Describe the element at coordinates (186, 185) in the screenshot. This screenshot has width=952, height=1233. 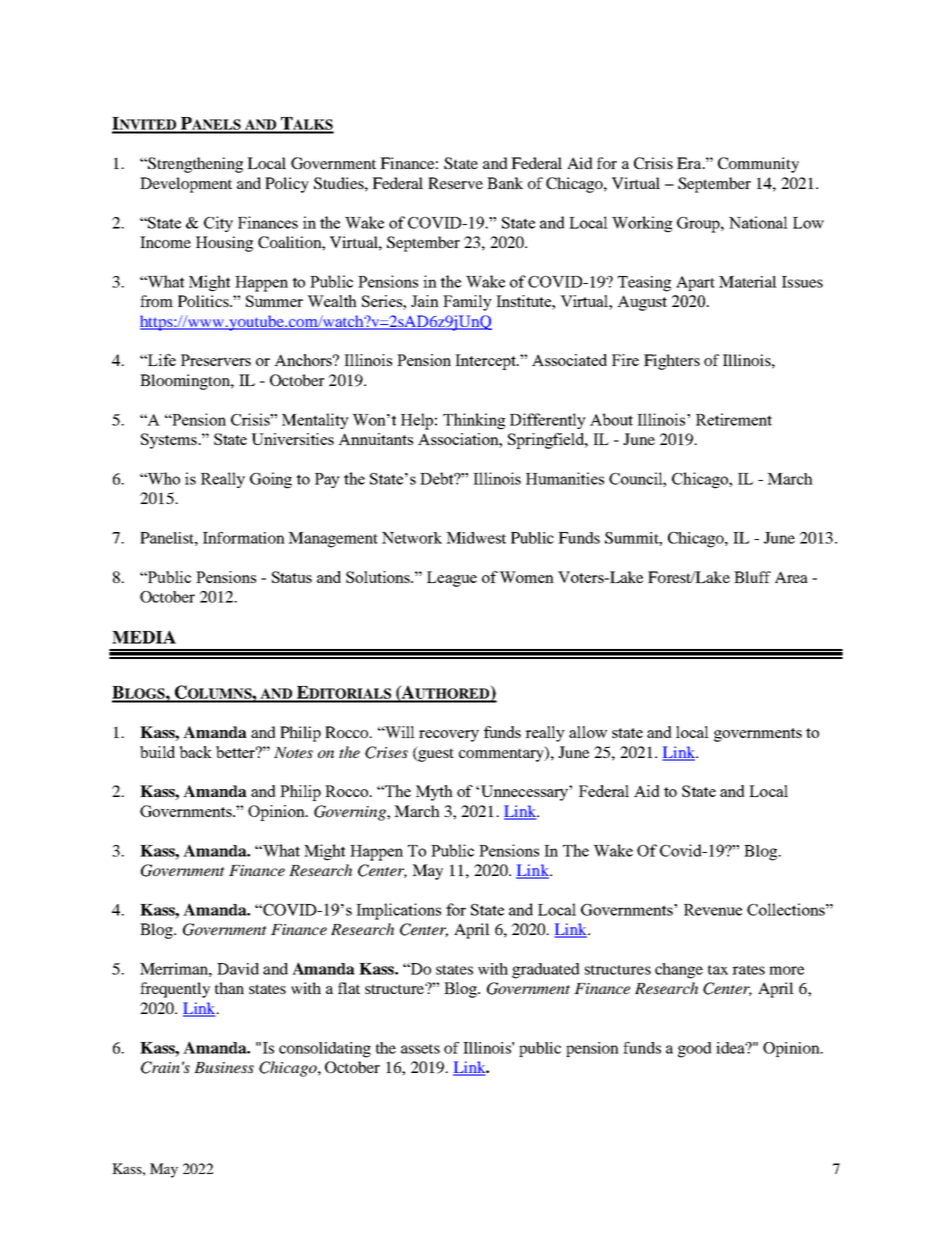
I see `Development` at that location.
